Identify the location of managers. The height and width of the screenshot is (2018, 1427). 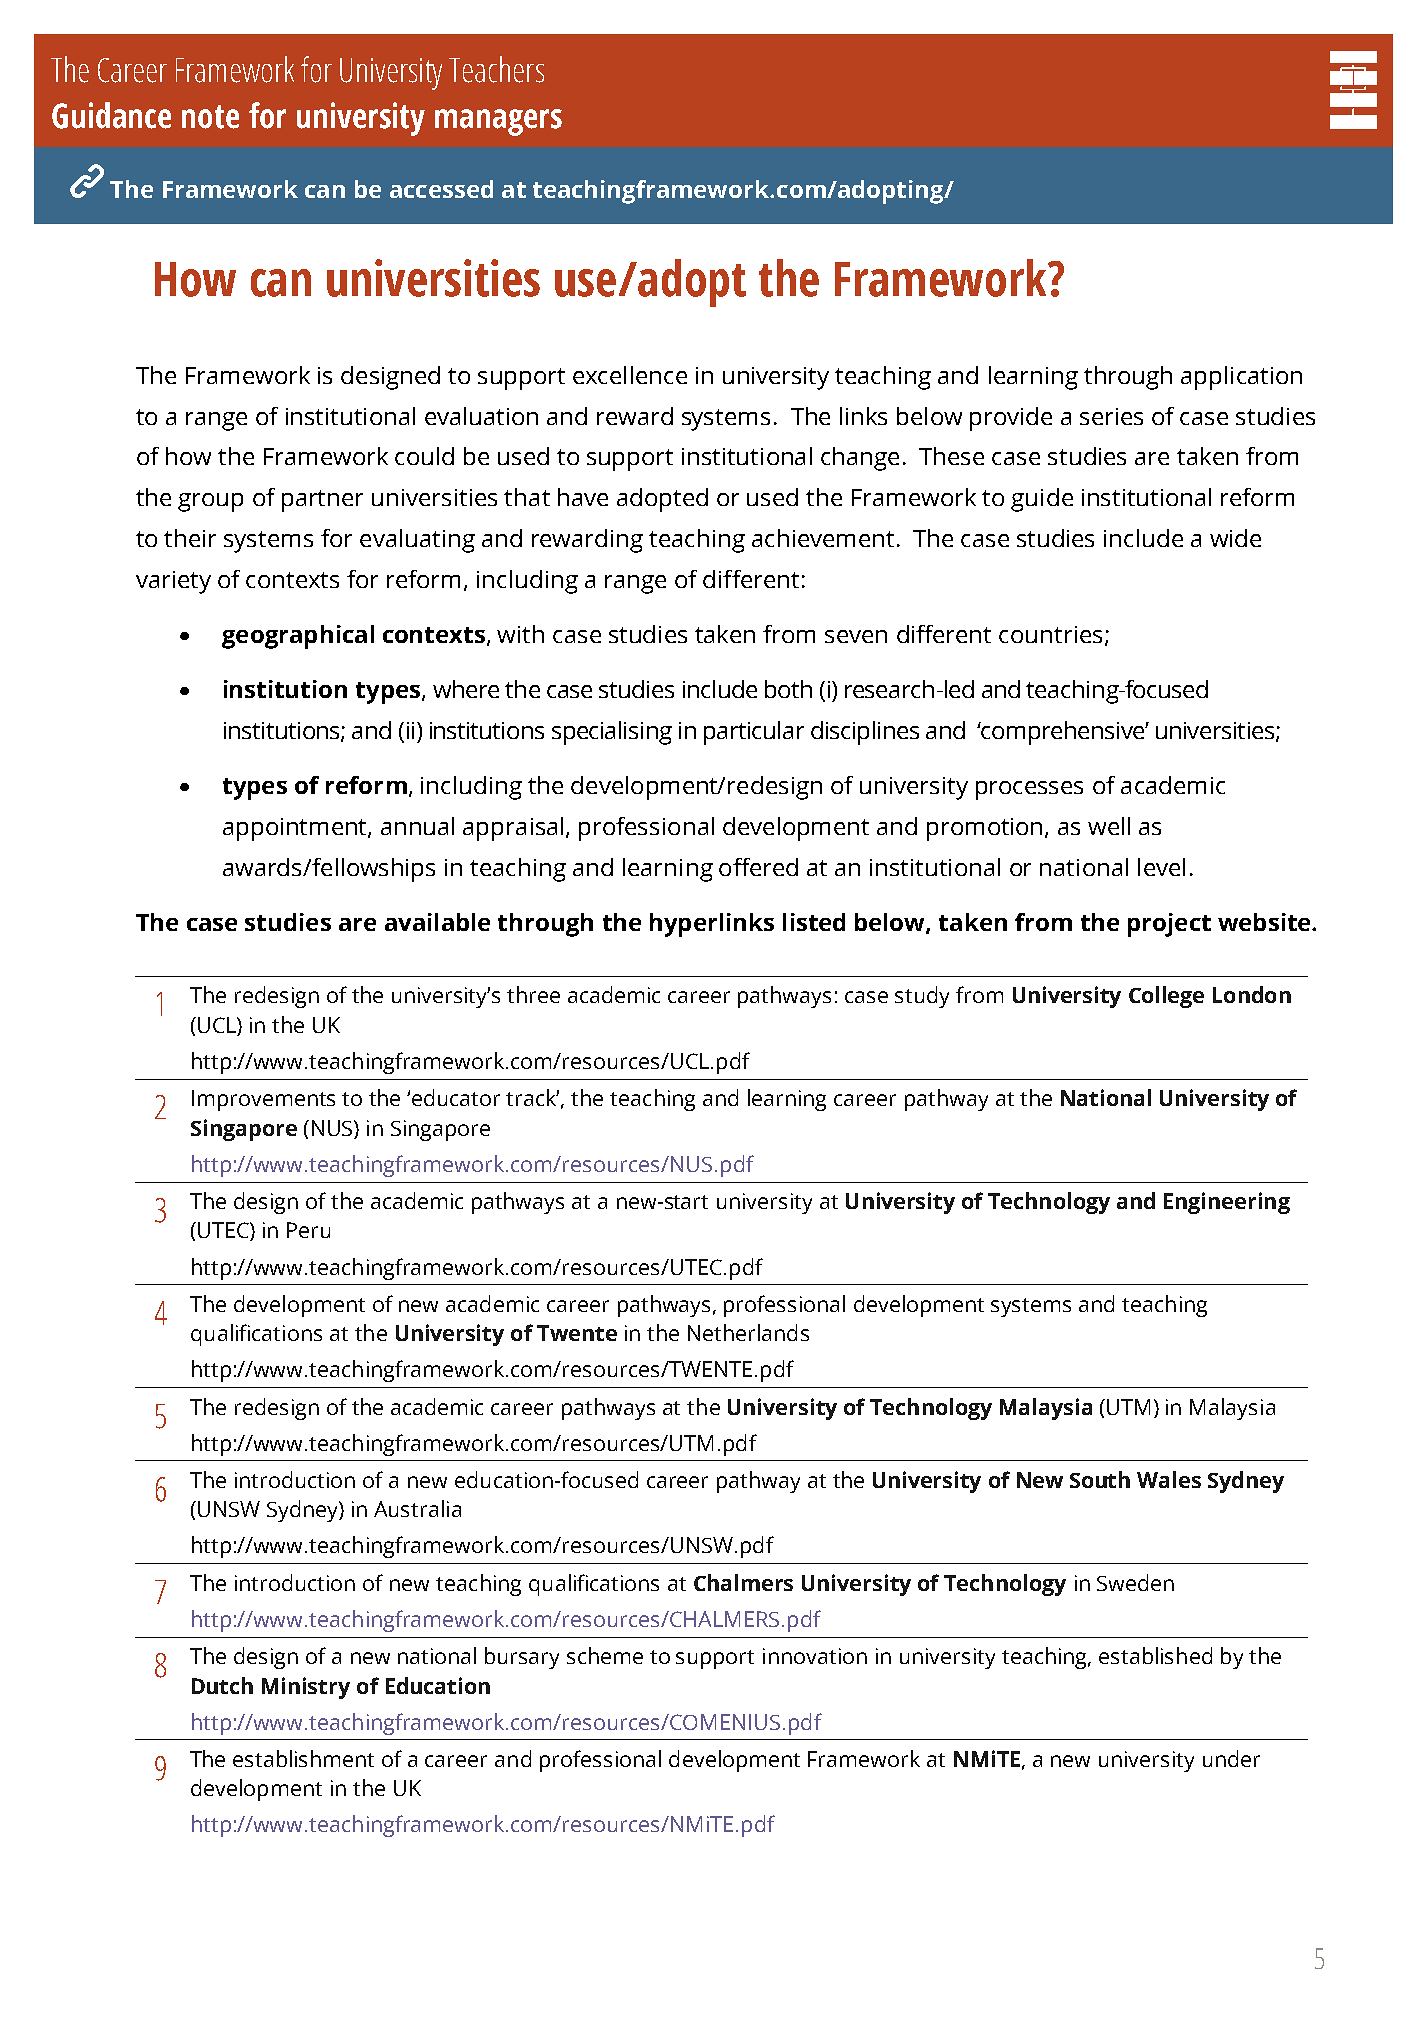
(498, 122).
